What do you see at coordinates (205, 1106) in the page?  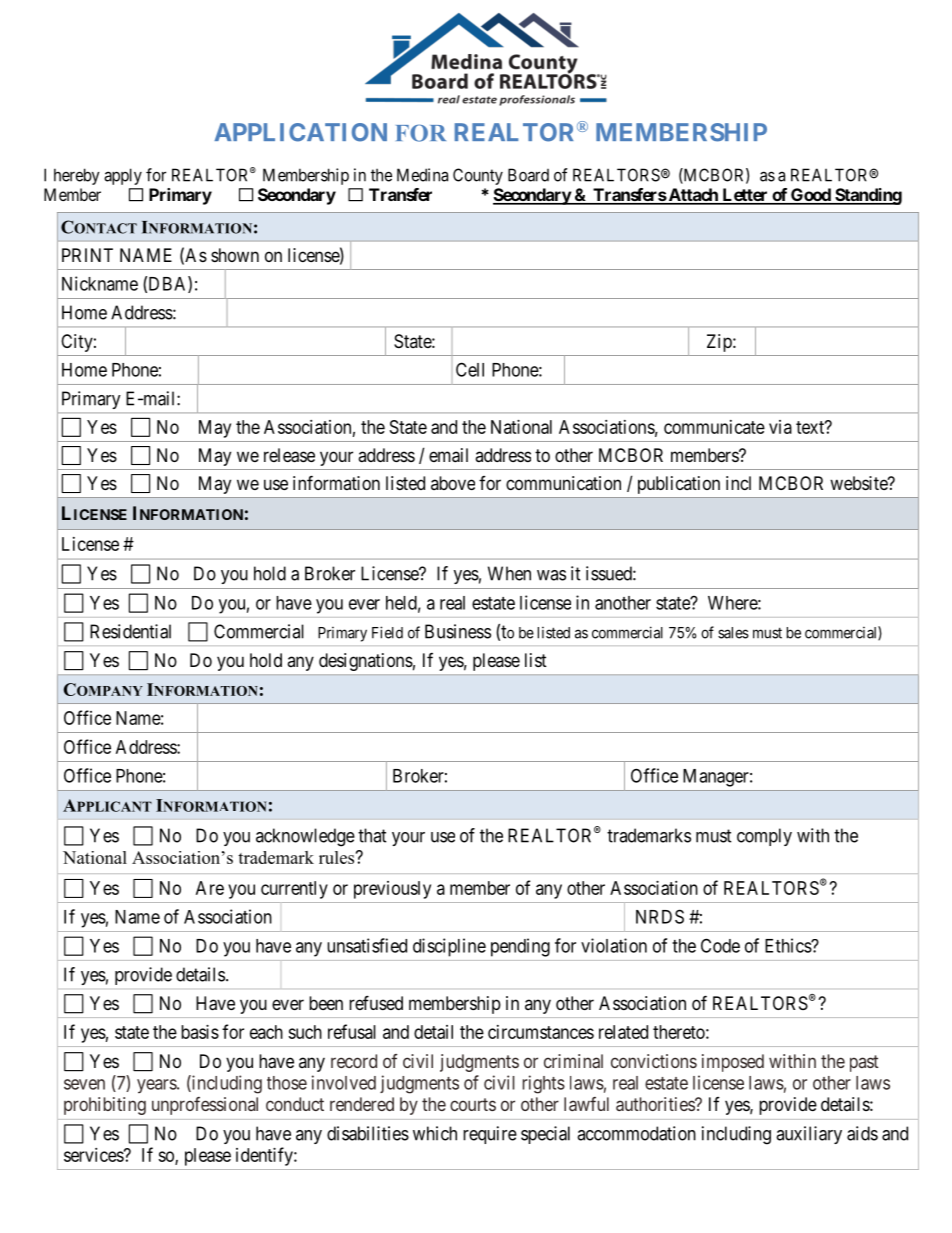 I see `unprofessional` at bounding box center [205, 1106].
